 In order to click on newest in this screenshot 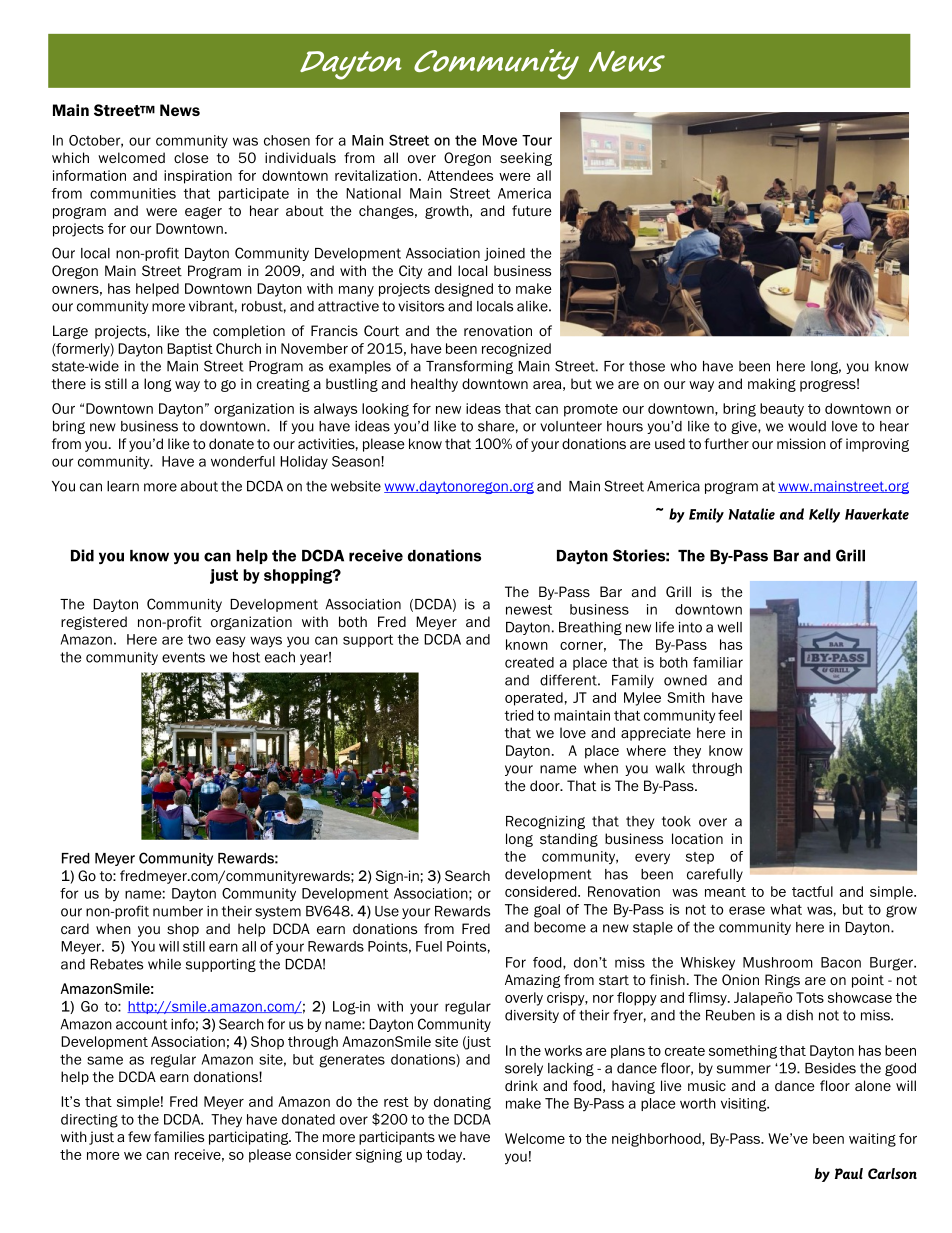, I will do `click(529, 610)`.
